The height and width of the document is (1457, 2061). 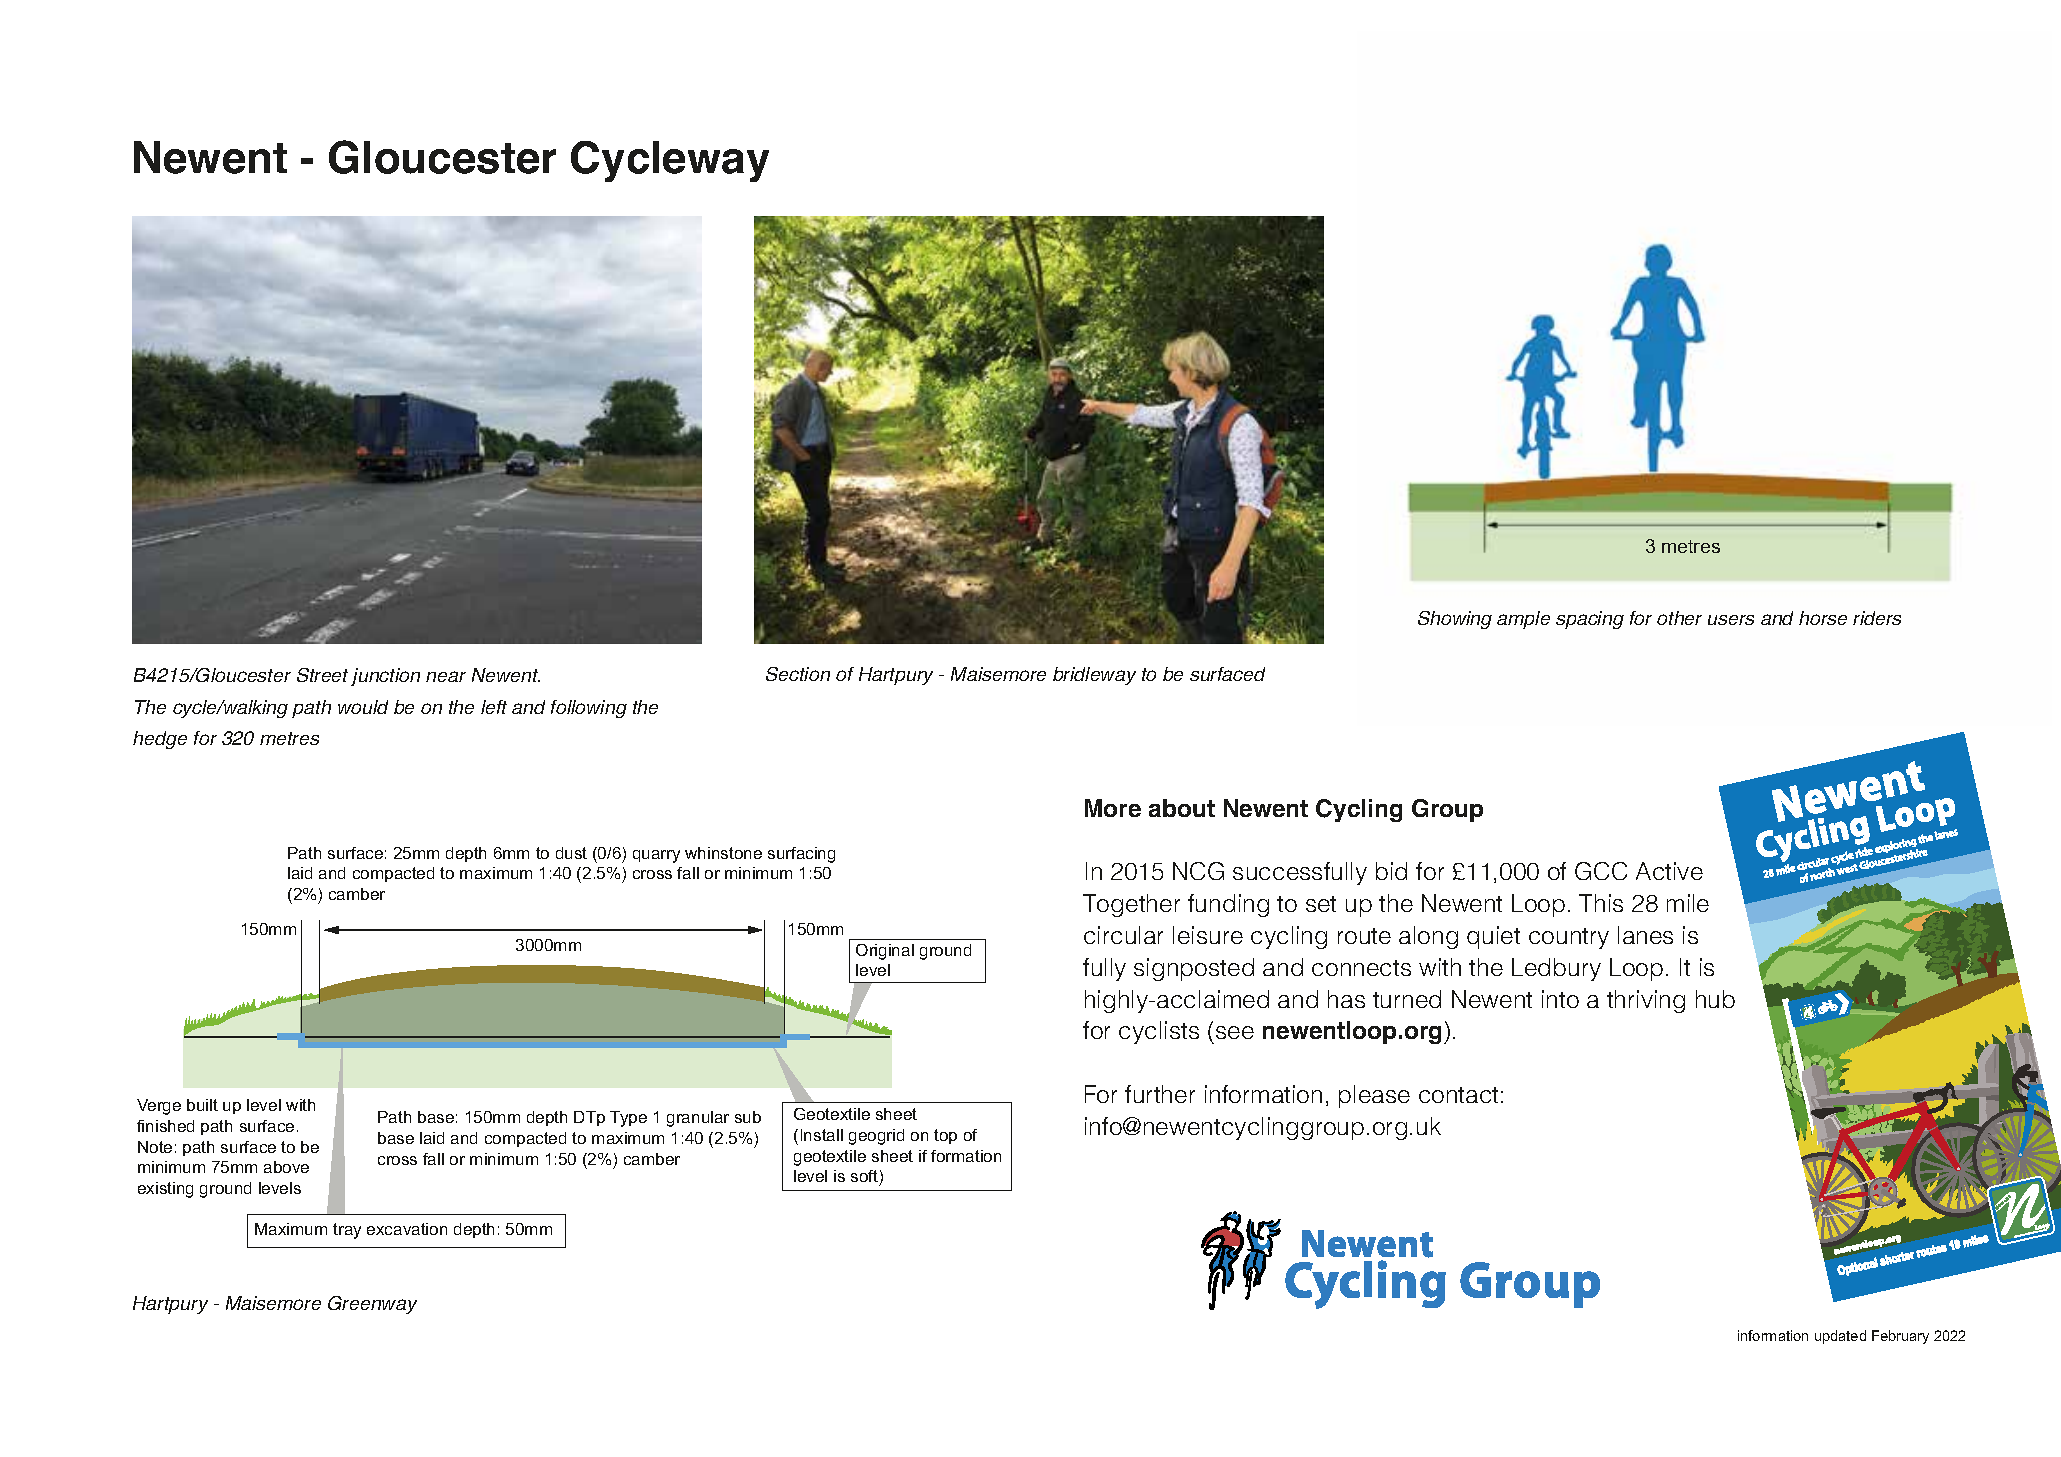 What do you see at coordinates (372, 1305) in the document?
I see `Greenway` at bounding box center [372, 1305].
